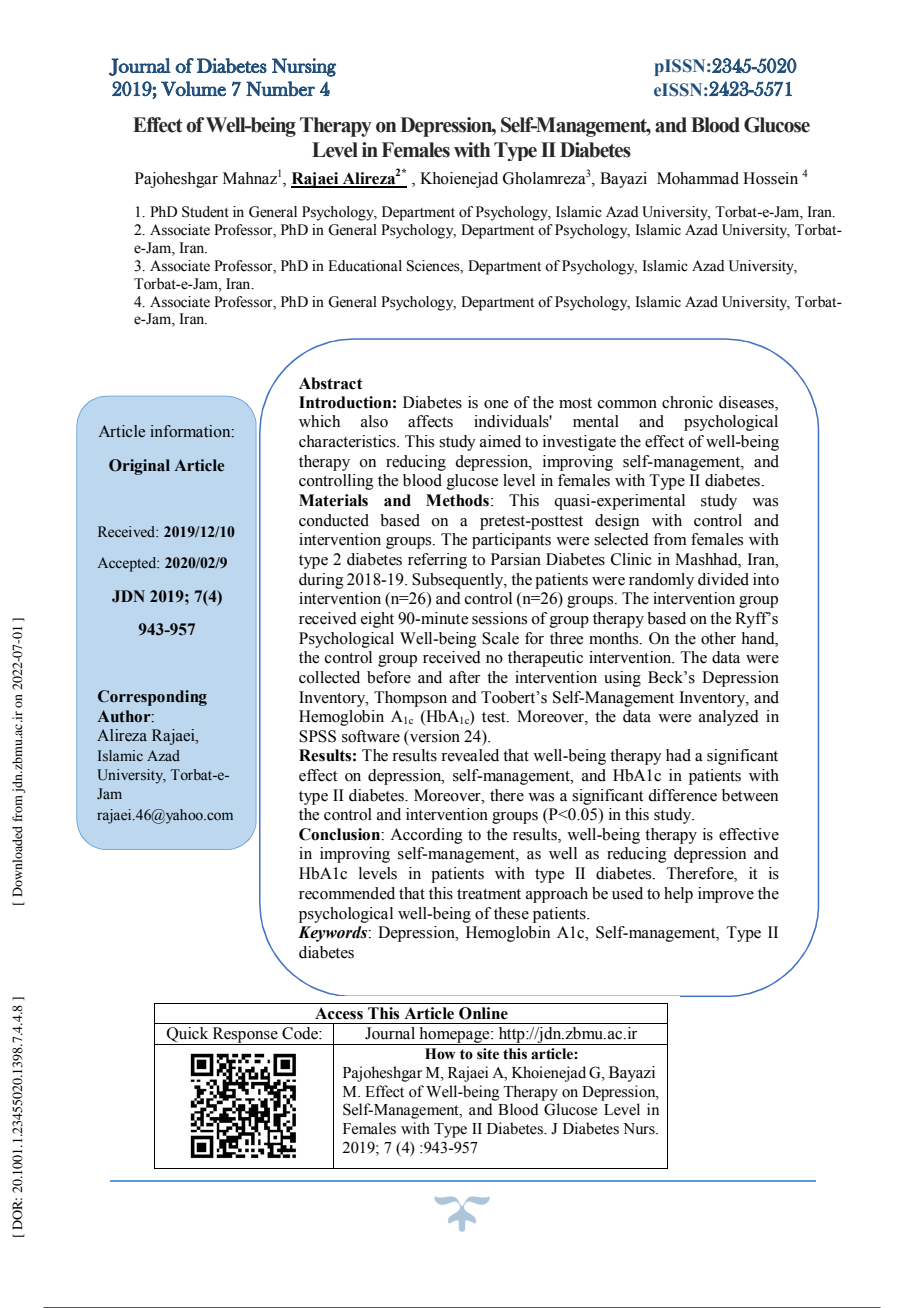 The image size is (924, 1308). I want to click on According, so click(426, 836).
